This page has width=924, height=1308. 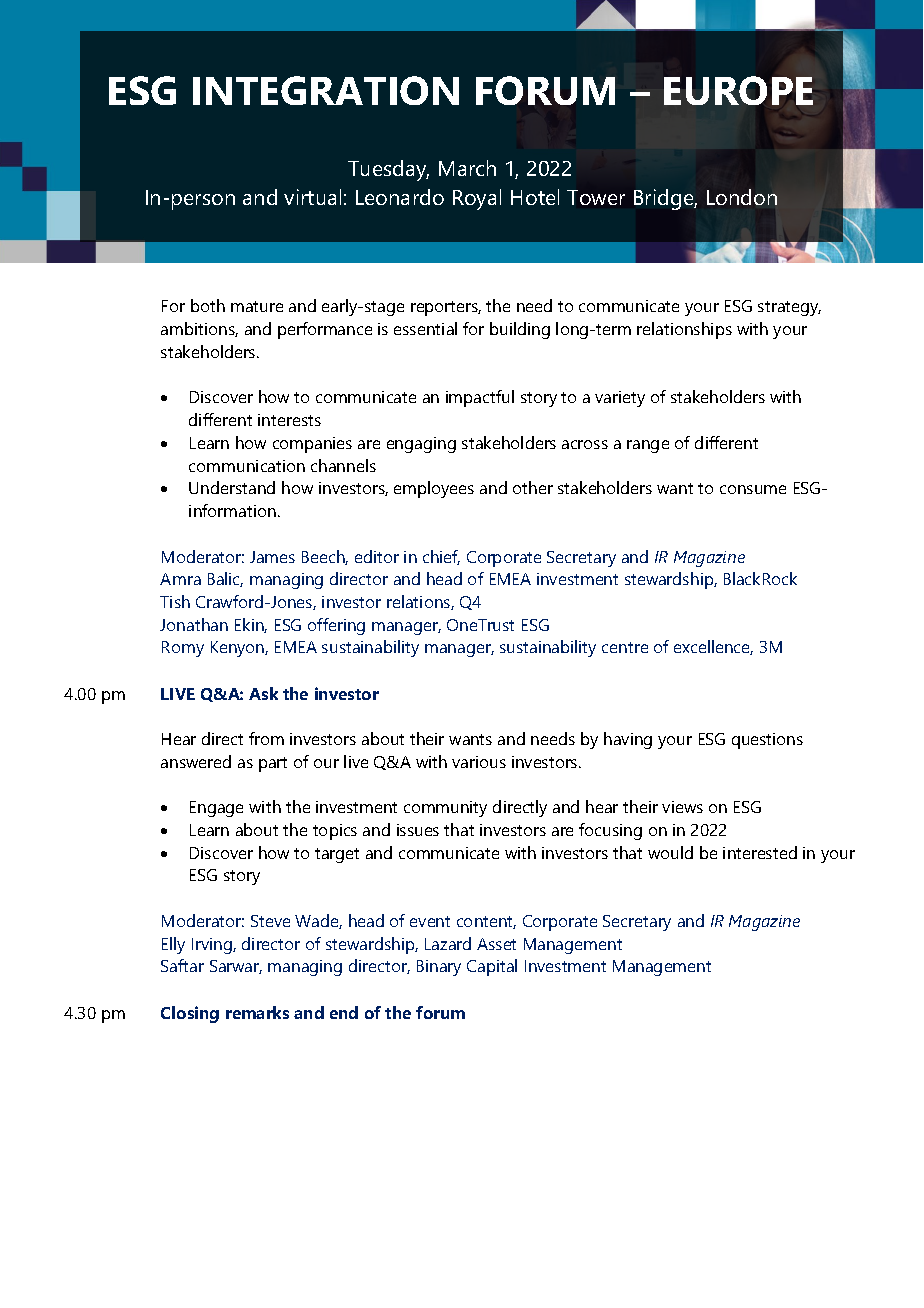 What do you see at coordinates (682, 807) in the page?
I see `views` at bounding box center [682, 807].
